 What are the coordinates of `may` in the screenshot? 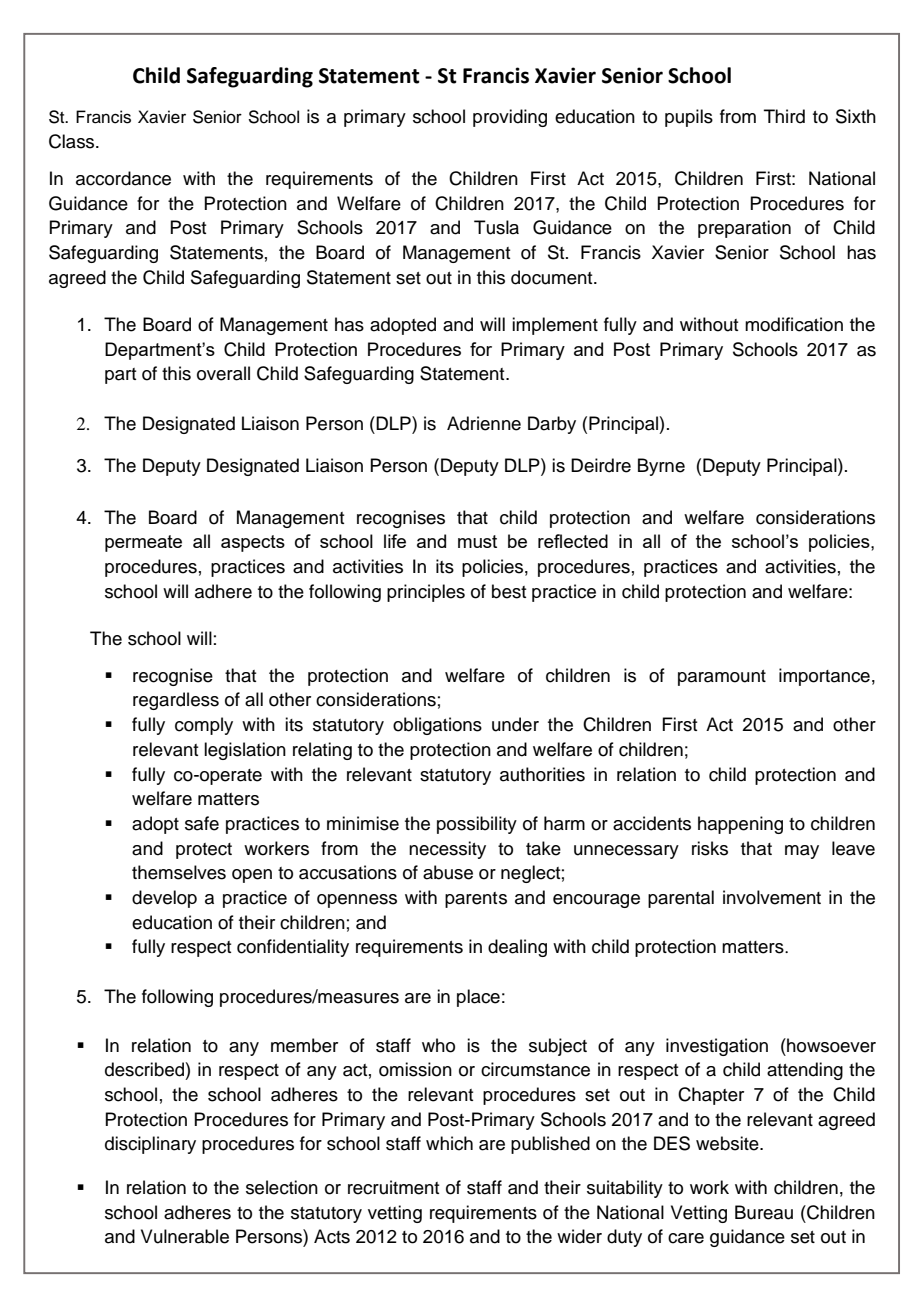 It's located at (802, 852).
